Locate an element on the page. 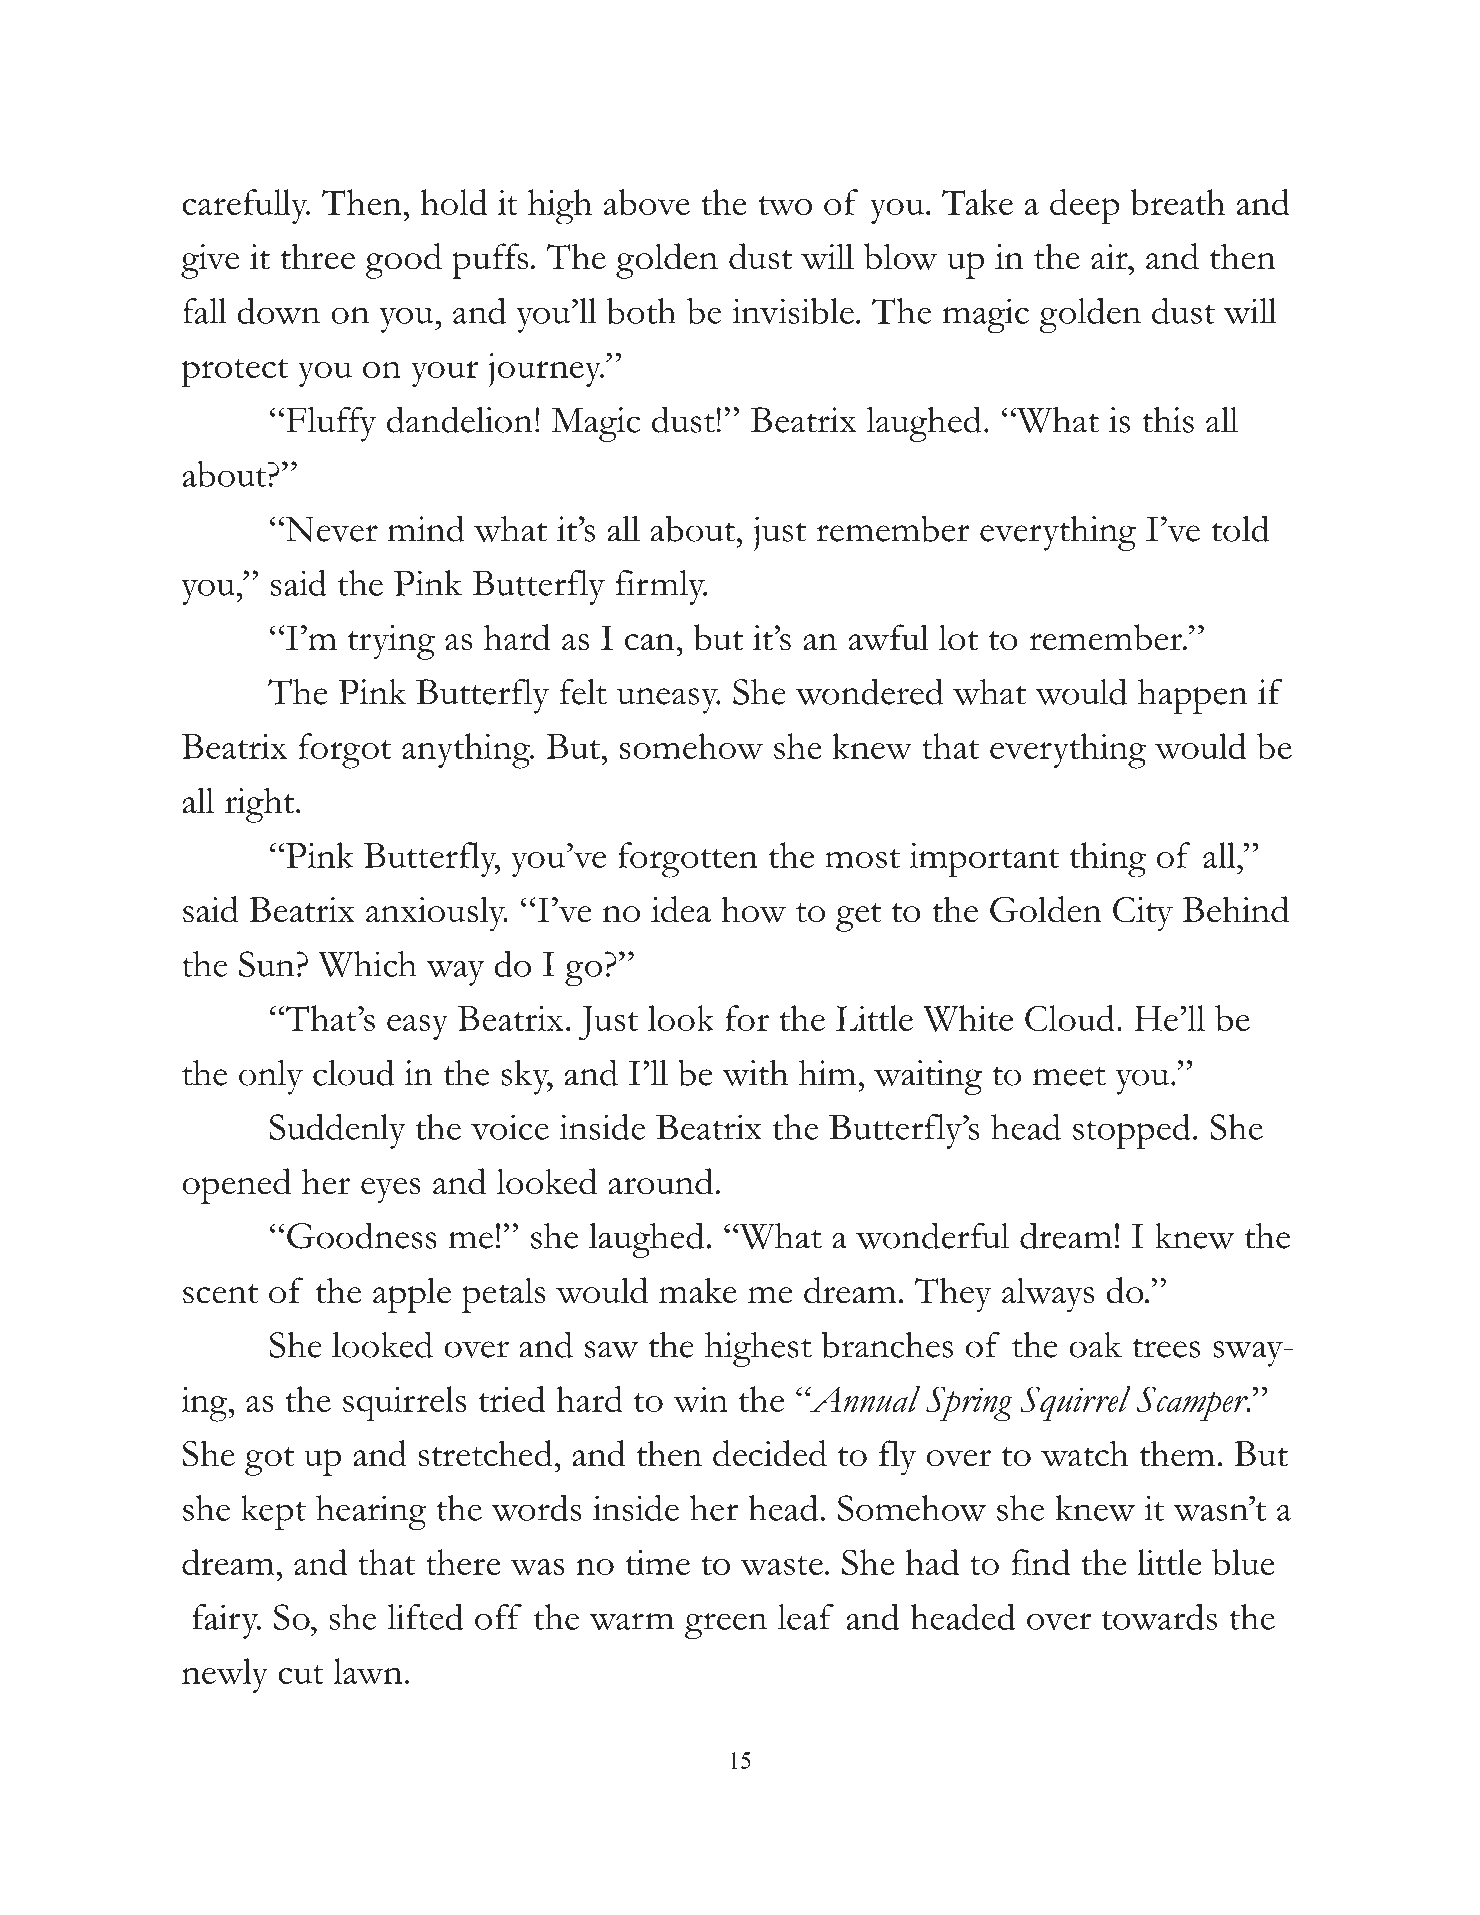 Image resolution: width=1480 pixels, height=1915 pixels. happen is located at coordinates (1193, 696).
